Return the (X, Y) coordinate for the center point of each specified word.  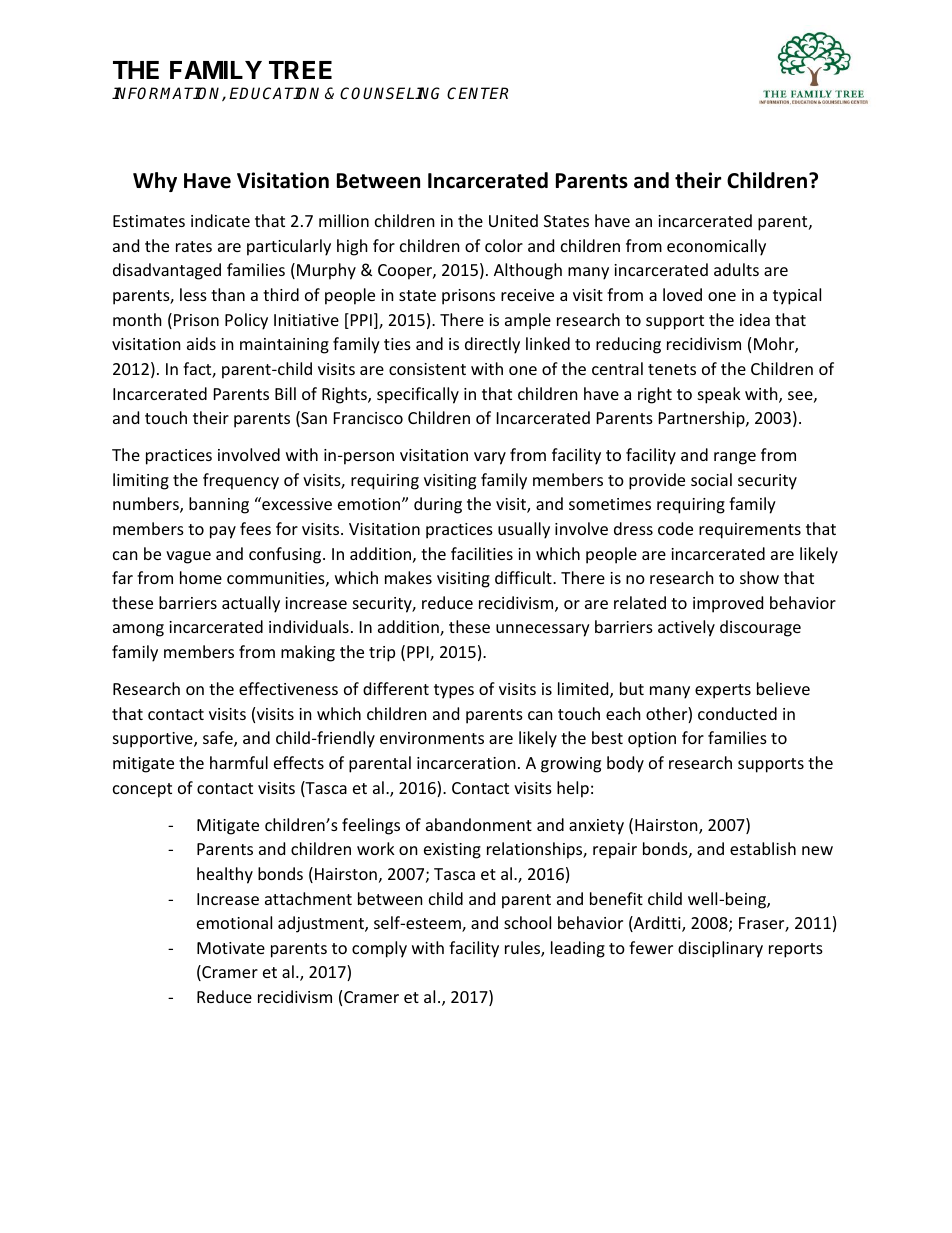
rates (194, 246)
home (201, 577)
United (513, 220)
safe (219, 739)
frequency (241, 481)
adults (736, 269)
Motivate (231, 948)
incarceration (466, 763)
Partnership (703, 419)
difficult (524, 577)
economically (716, 247)
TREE (300, 70)
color (504, 245)
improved (728, 604)
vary (490, 458)
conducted (737, 713)
